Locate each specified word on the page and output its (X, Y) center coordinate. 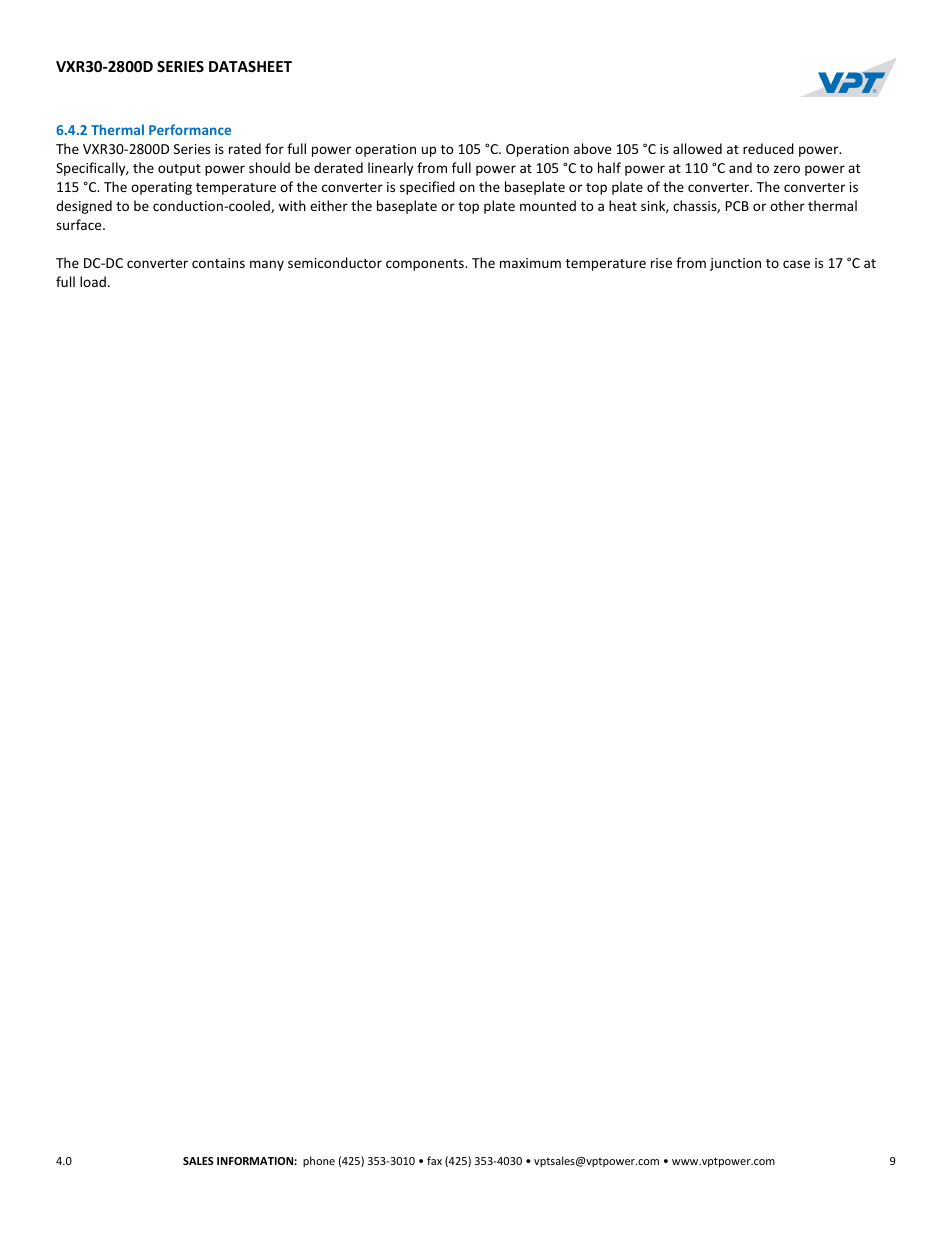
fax (434, 1160)
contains (218, 263)
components (426, 265)
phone (319, 1161)
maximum (530, 263)
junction (735, 264)
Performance (190, 129)
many (267, 265)
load (93, 281)
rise (661, 263)
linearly (390, 169)
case (796, 264)
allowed (697, 148)
